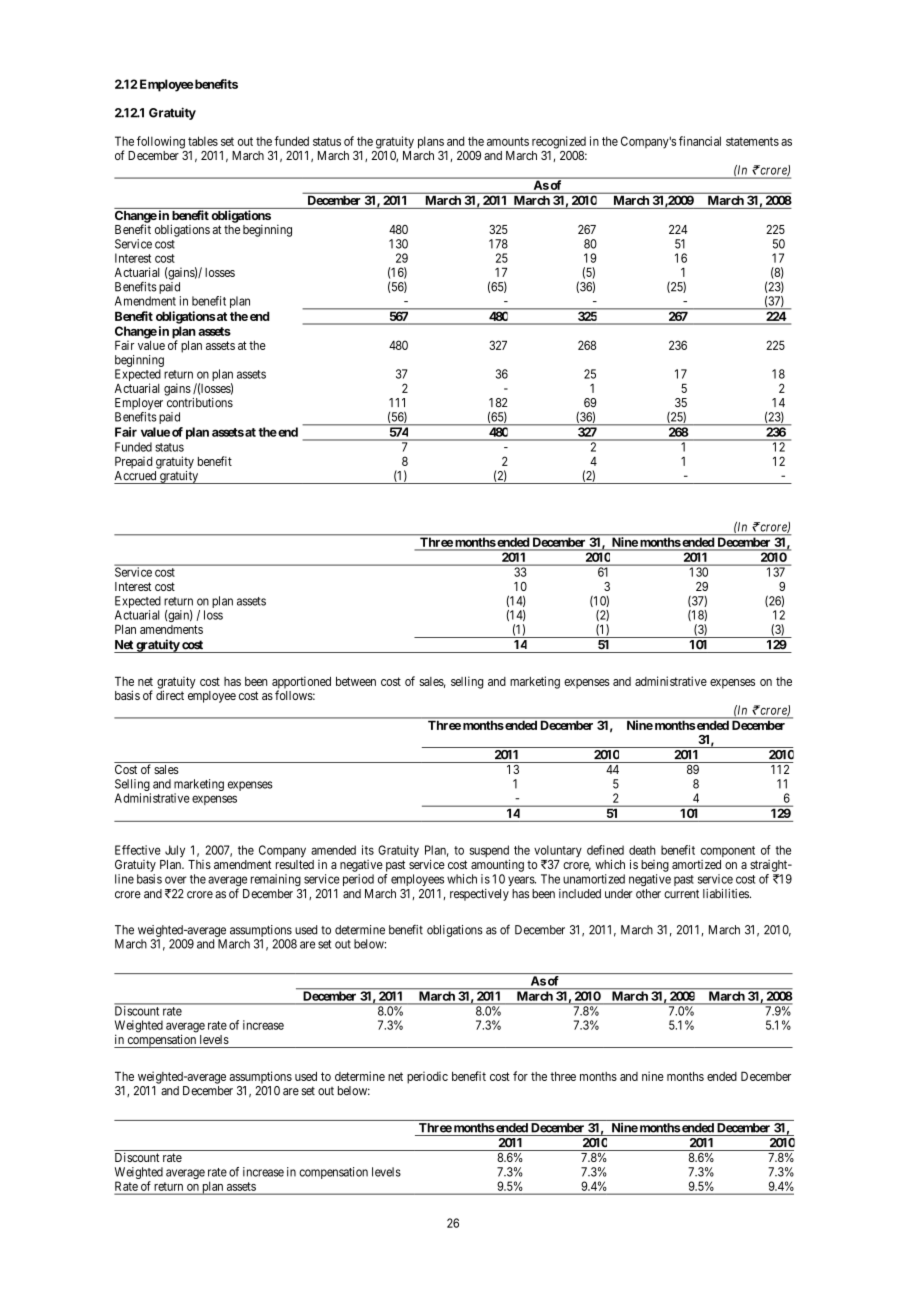  I want to click on statements, so click(752, 141).
